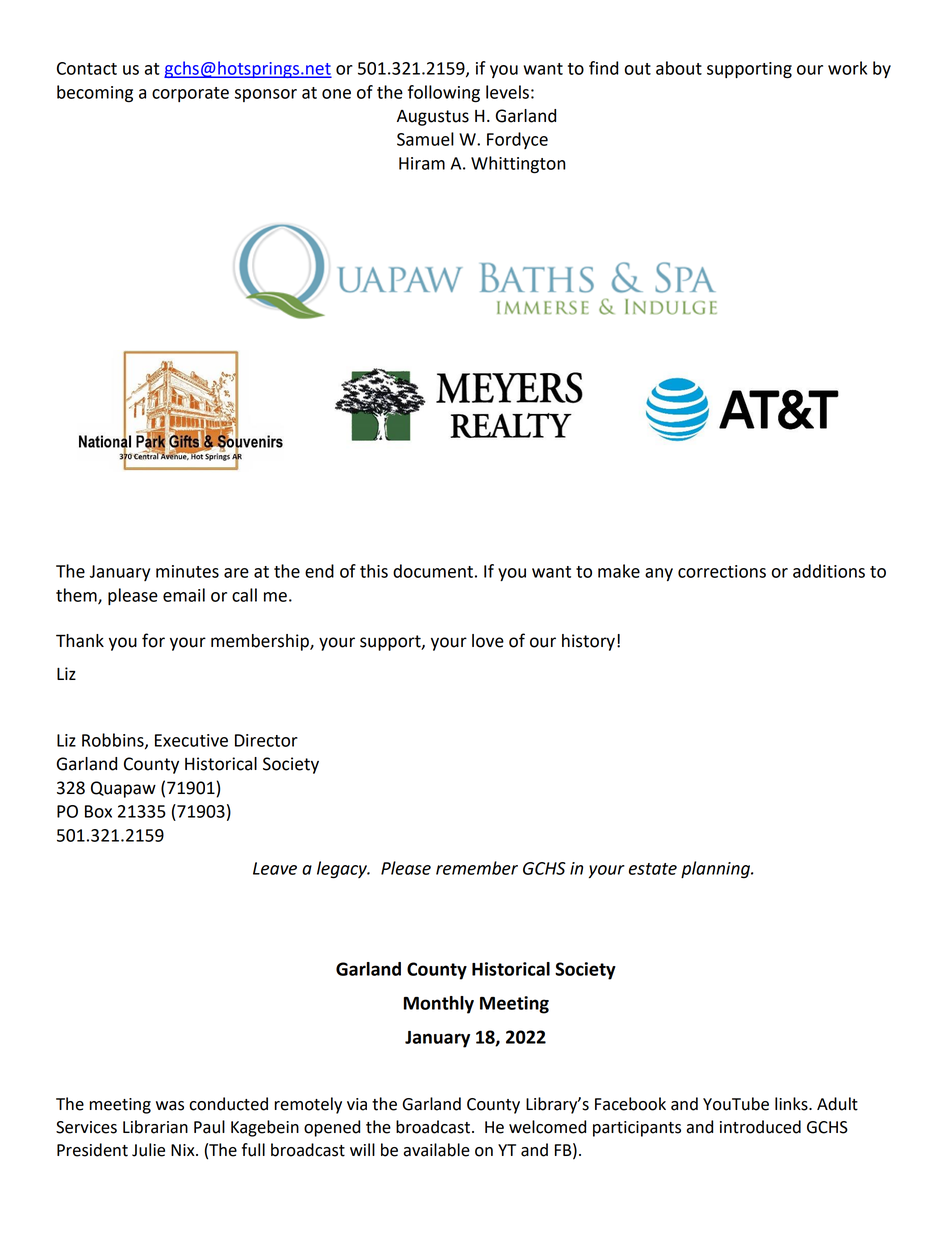  Describe the element at coordinates (760, 1127) in the screenshot. I see `introduced` at that location.
